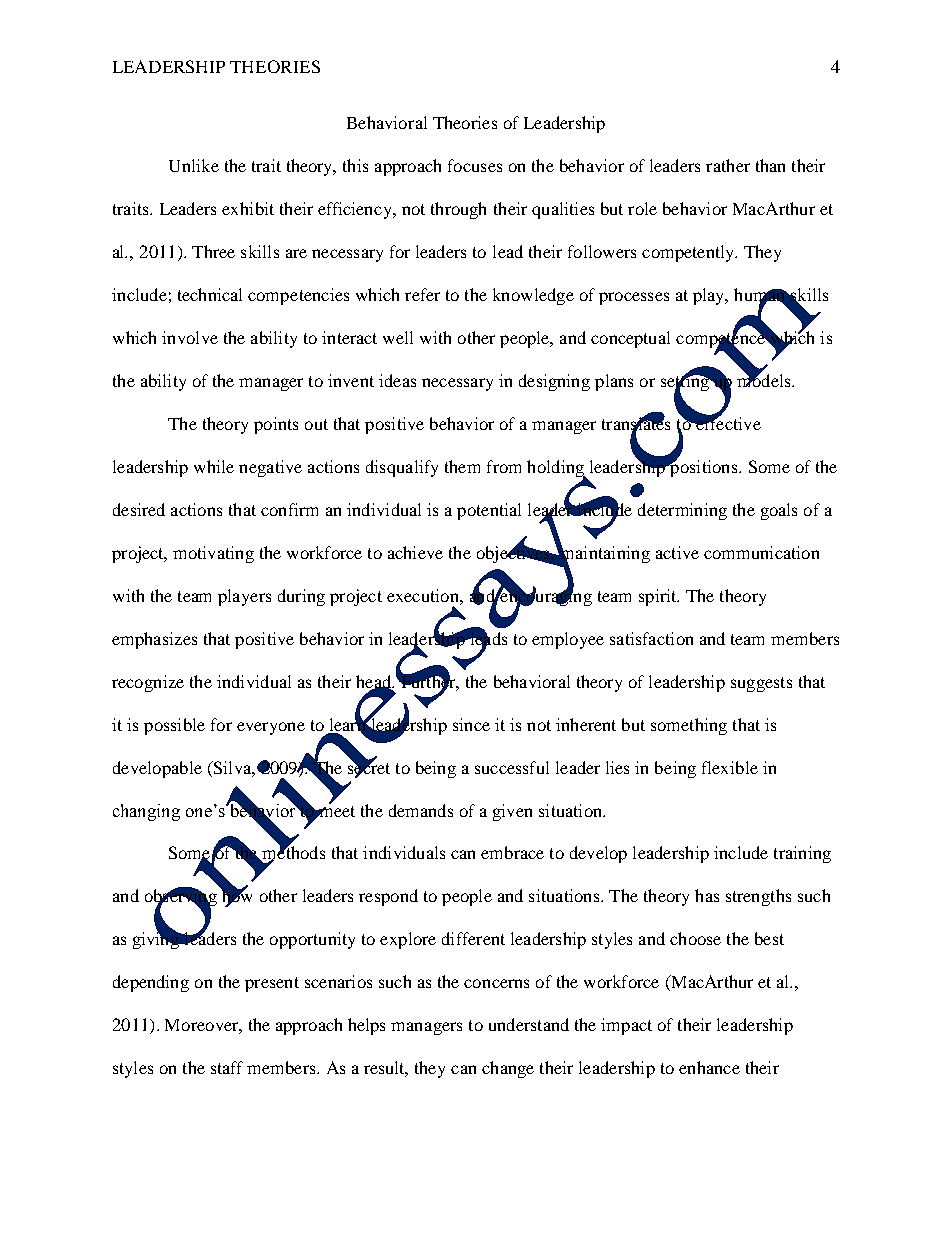 Image resolution: width=952 pixels, height=1233 pixels. What do you see at coordinates (728, 165) in the document?
I see `rather` at bounding box center [728, 165].
